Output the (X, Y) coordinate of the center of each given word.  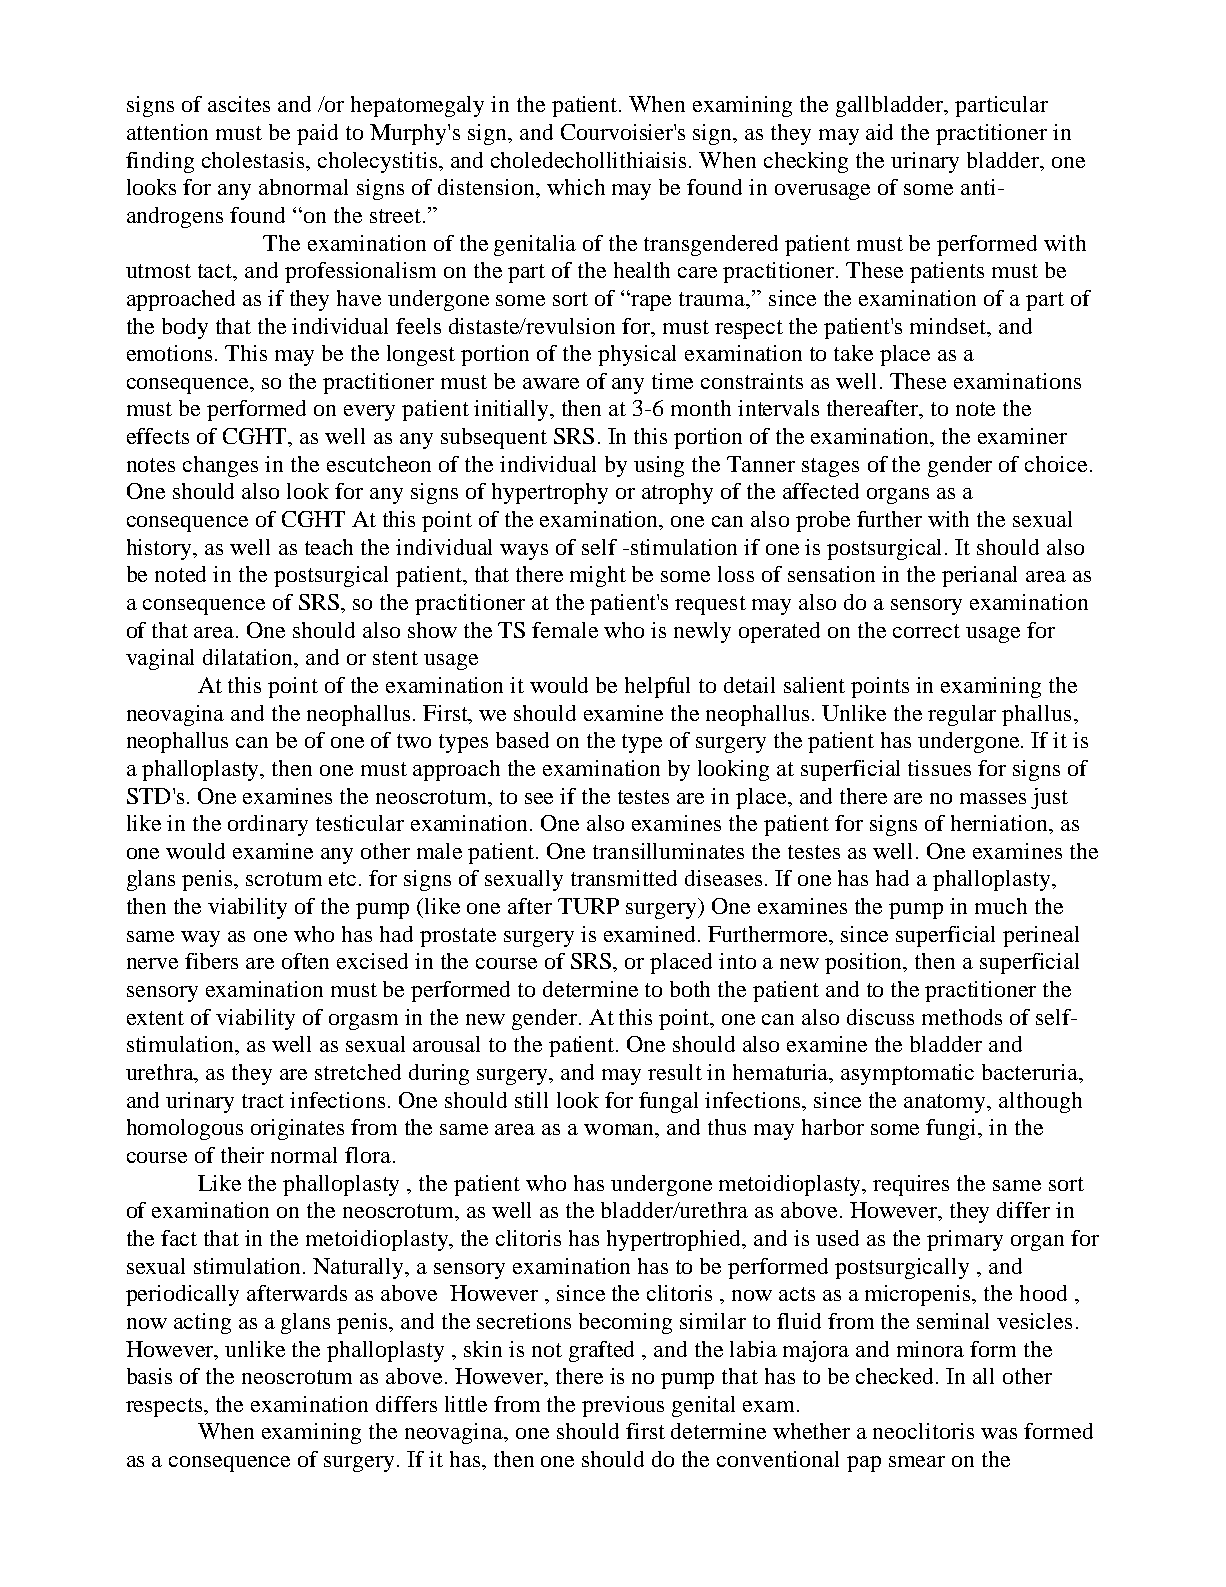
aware (551, 383)
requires (911, 1185)
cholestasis (254, 160)
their (242, 1155)
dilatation (249, 658)
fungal (668, 1102)
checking (806, 162)
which (576, 187)
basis (149, 1376)
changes (220, 466)
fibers (211, 961)
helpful (657, 687)
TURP (588, 906)
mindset (949, 326)
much (1001, 906)
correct (926, 631)
